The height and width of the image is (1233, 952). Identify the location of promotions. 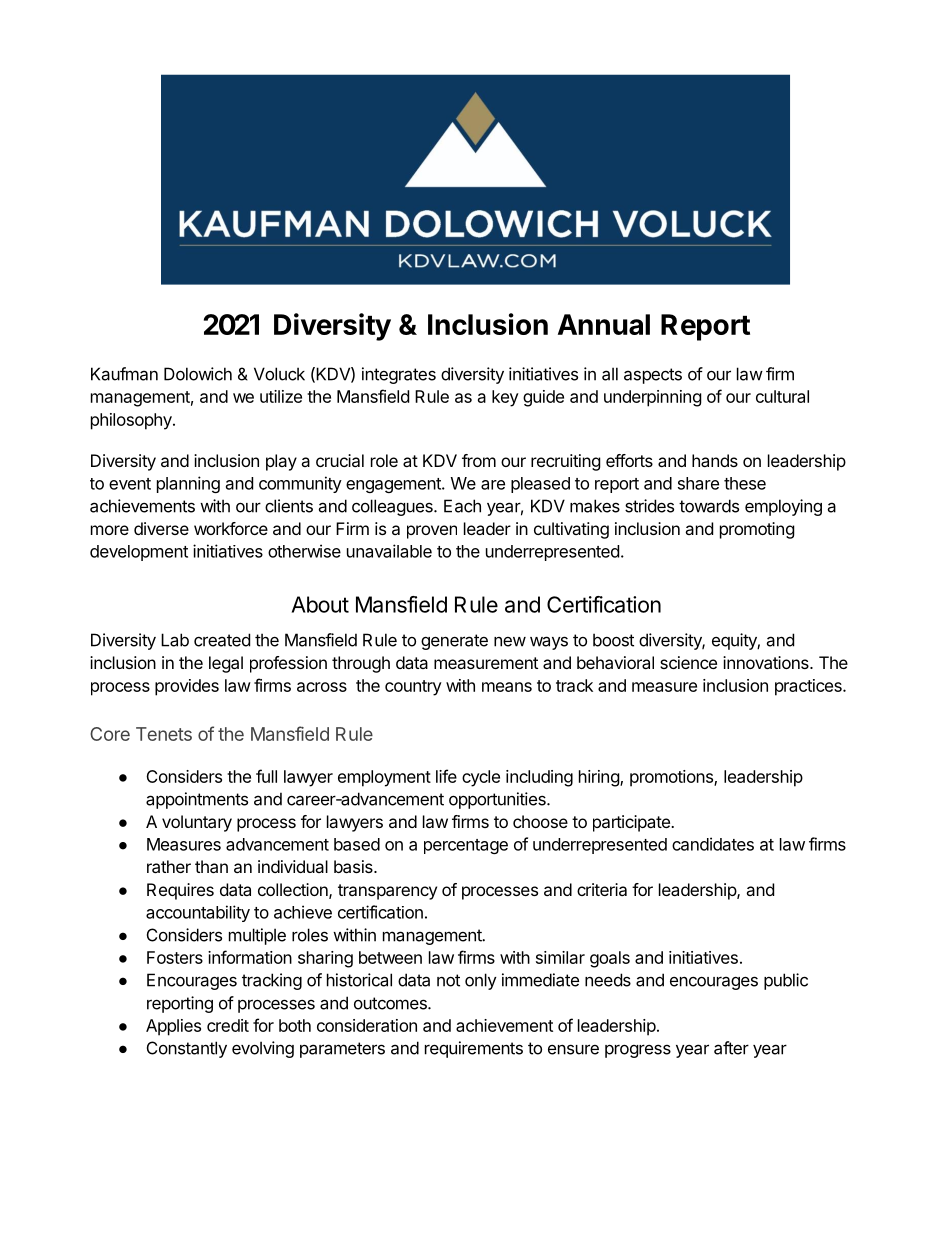
(672, 778).
